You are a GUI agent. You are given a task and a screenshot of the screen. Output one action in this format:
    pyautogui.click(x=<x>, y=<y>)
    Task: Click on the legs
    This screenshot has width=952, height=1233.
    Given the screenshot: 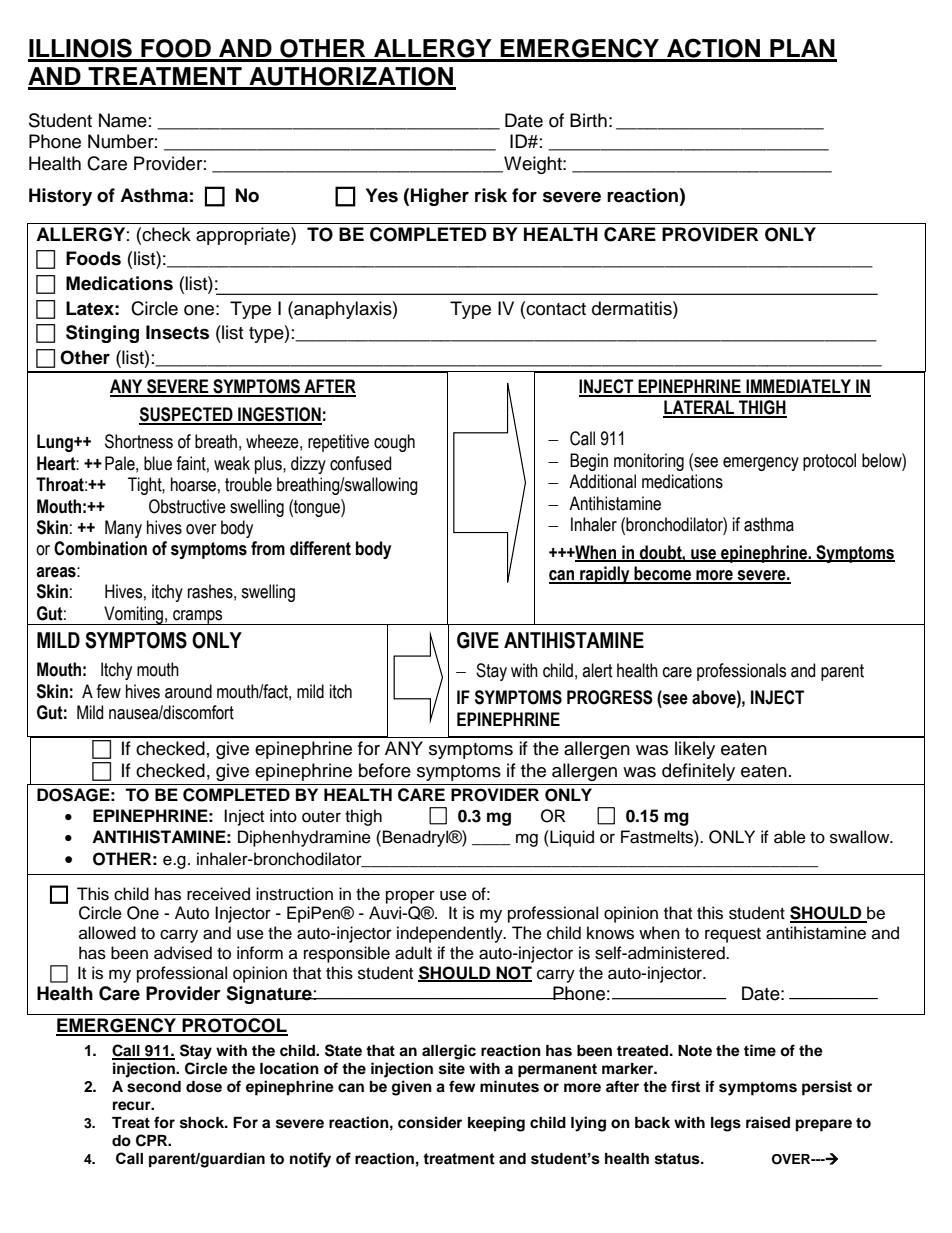 What is the action you would take?
    pyautogui.click(x=726, y=1124)
